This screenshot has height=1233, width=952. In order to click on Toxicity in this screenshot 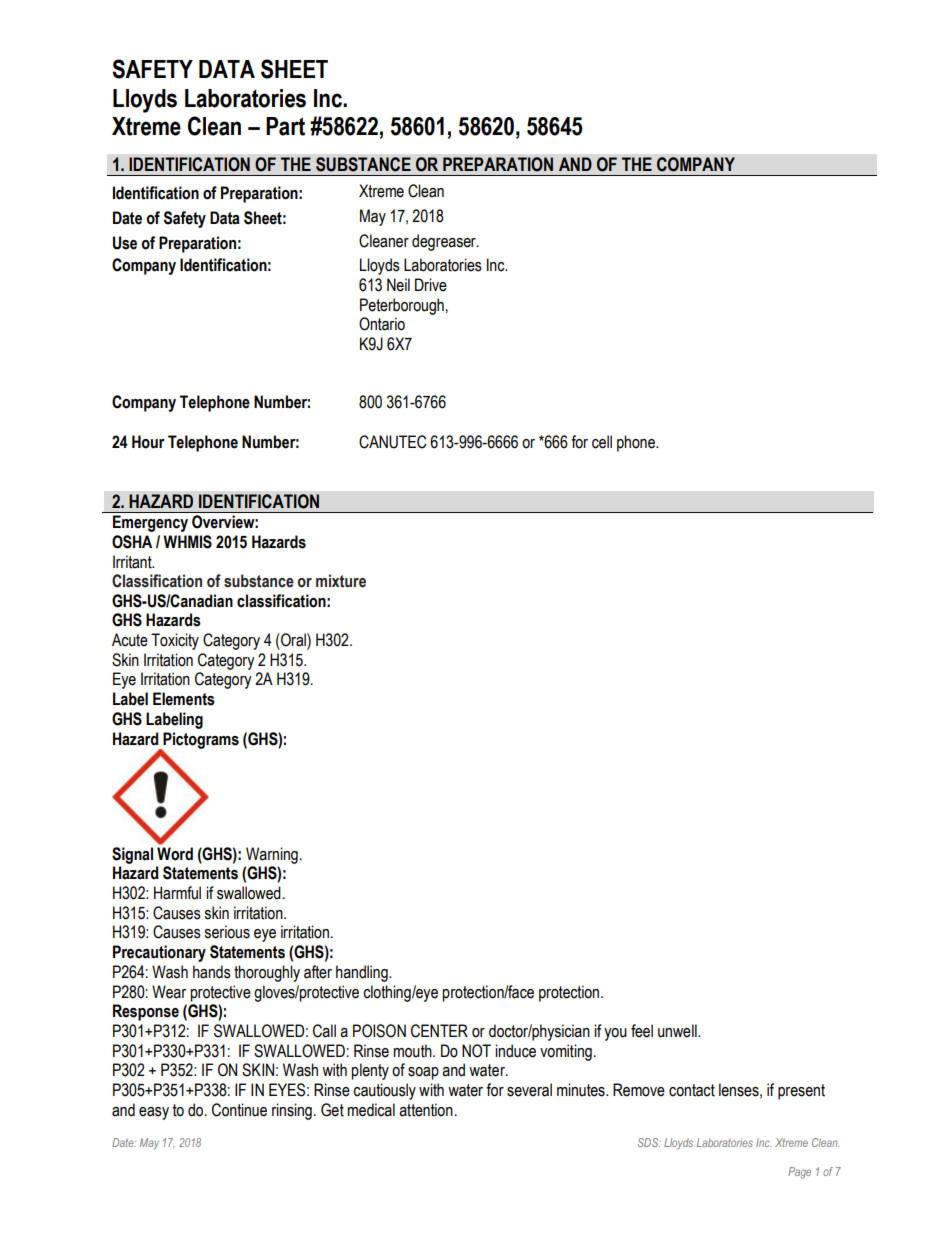, I will do `click(175, 641)`.
